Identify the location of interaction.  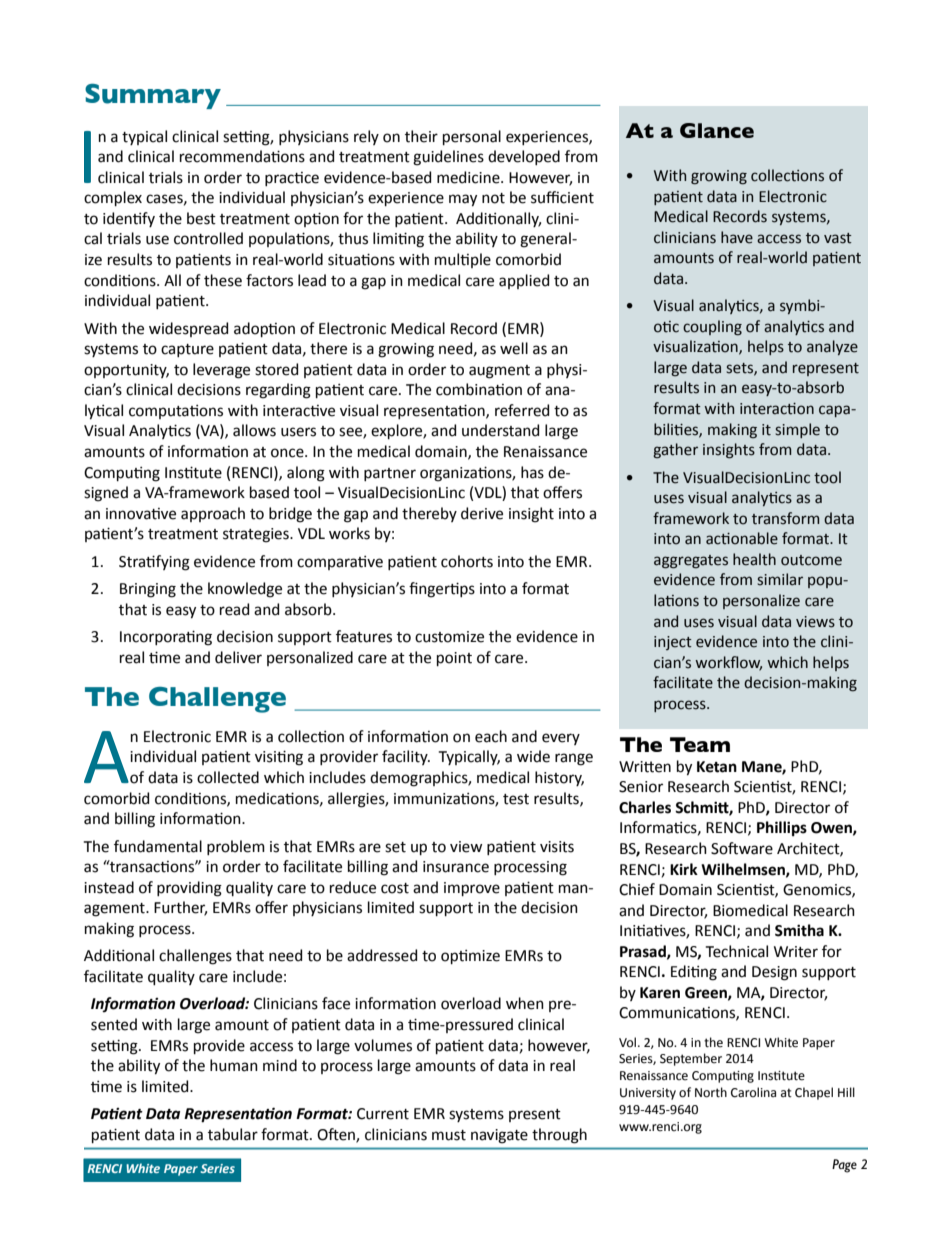
(777, 409).
